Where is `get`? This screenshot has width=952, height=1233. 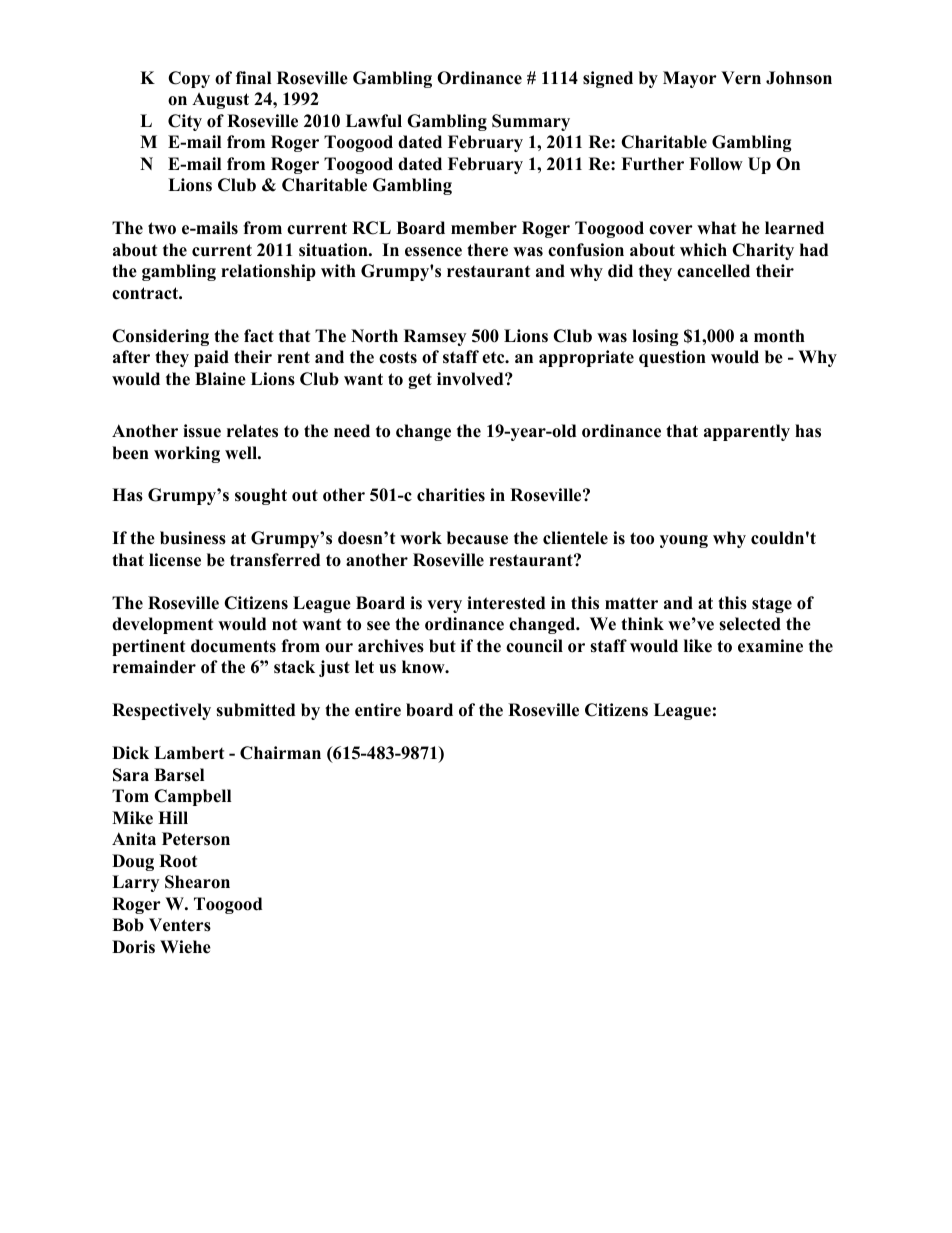
get is located at coordinates (420, 381).
